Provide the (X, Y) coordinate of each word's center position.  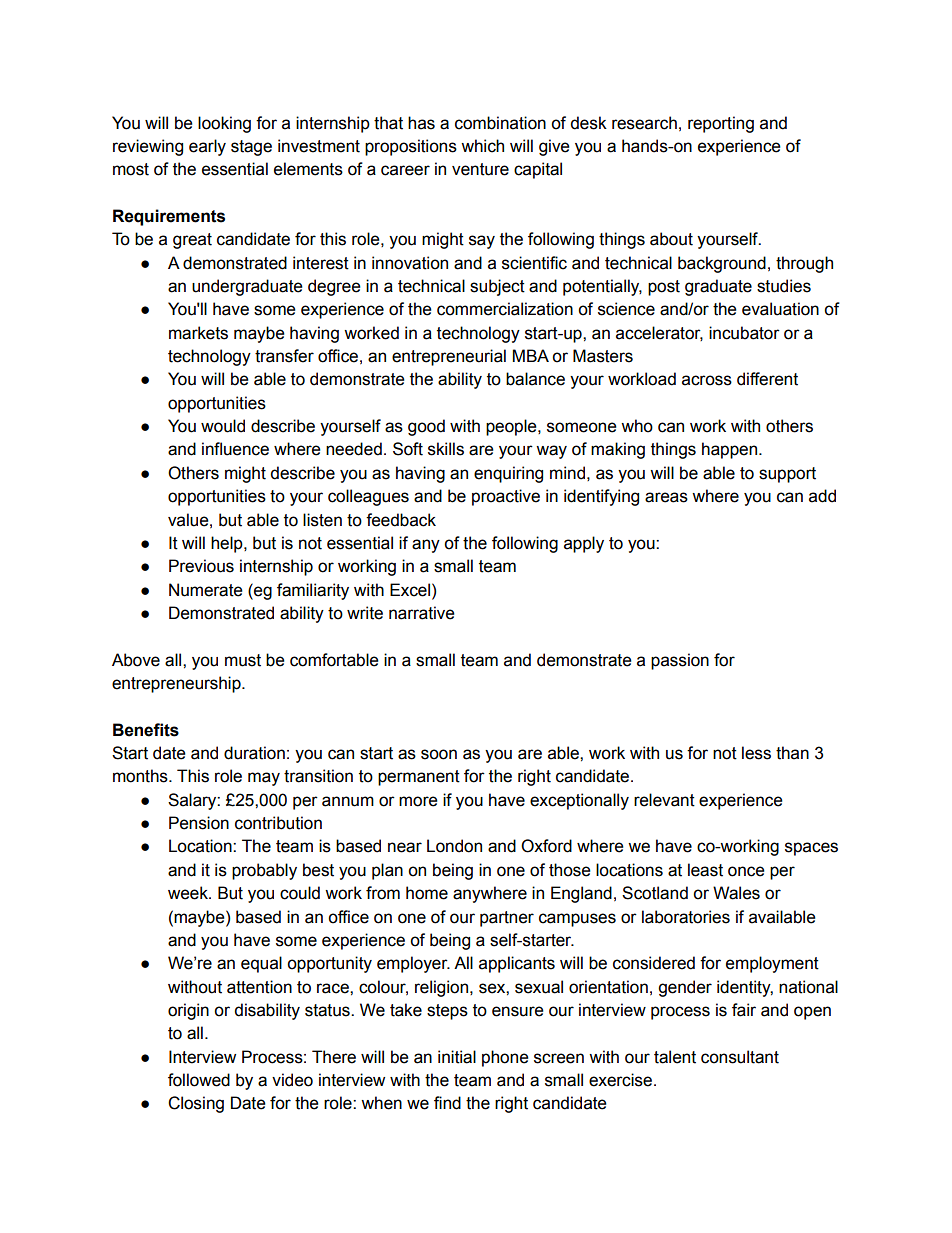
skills (446, 449)
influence (235, 449)
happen (731, 450)
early (207, 147)
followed (199, 1080)
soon (439, 754)
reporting (721, 124)
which (482, 146)
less (756, 753)
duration (254, 753)
